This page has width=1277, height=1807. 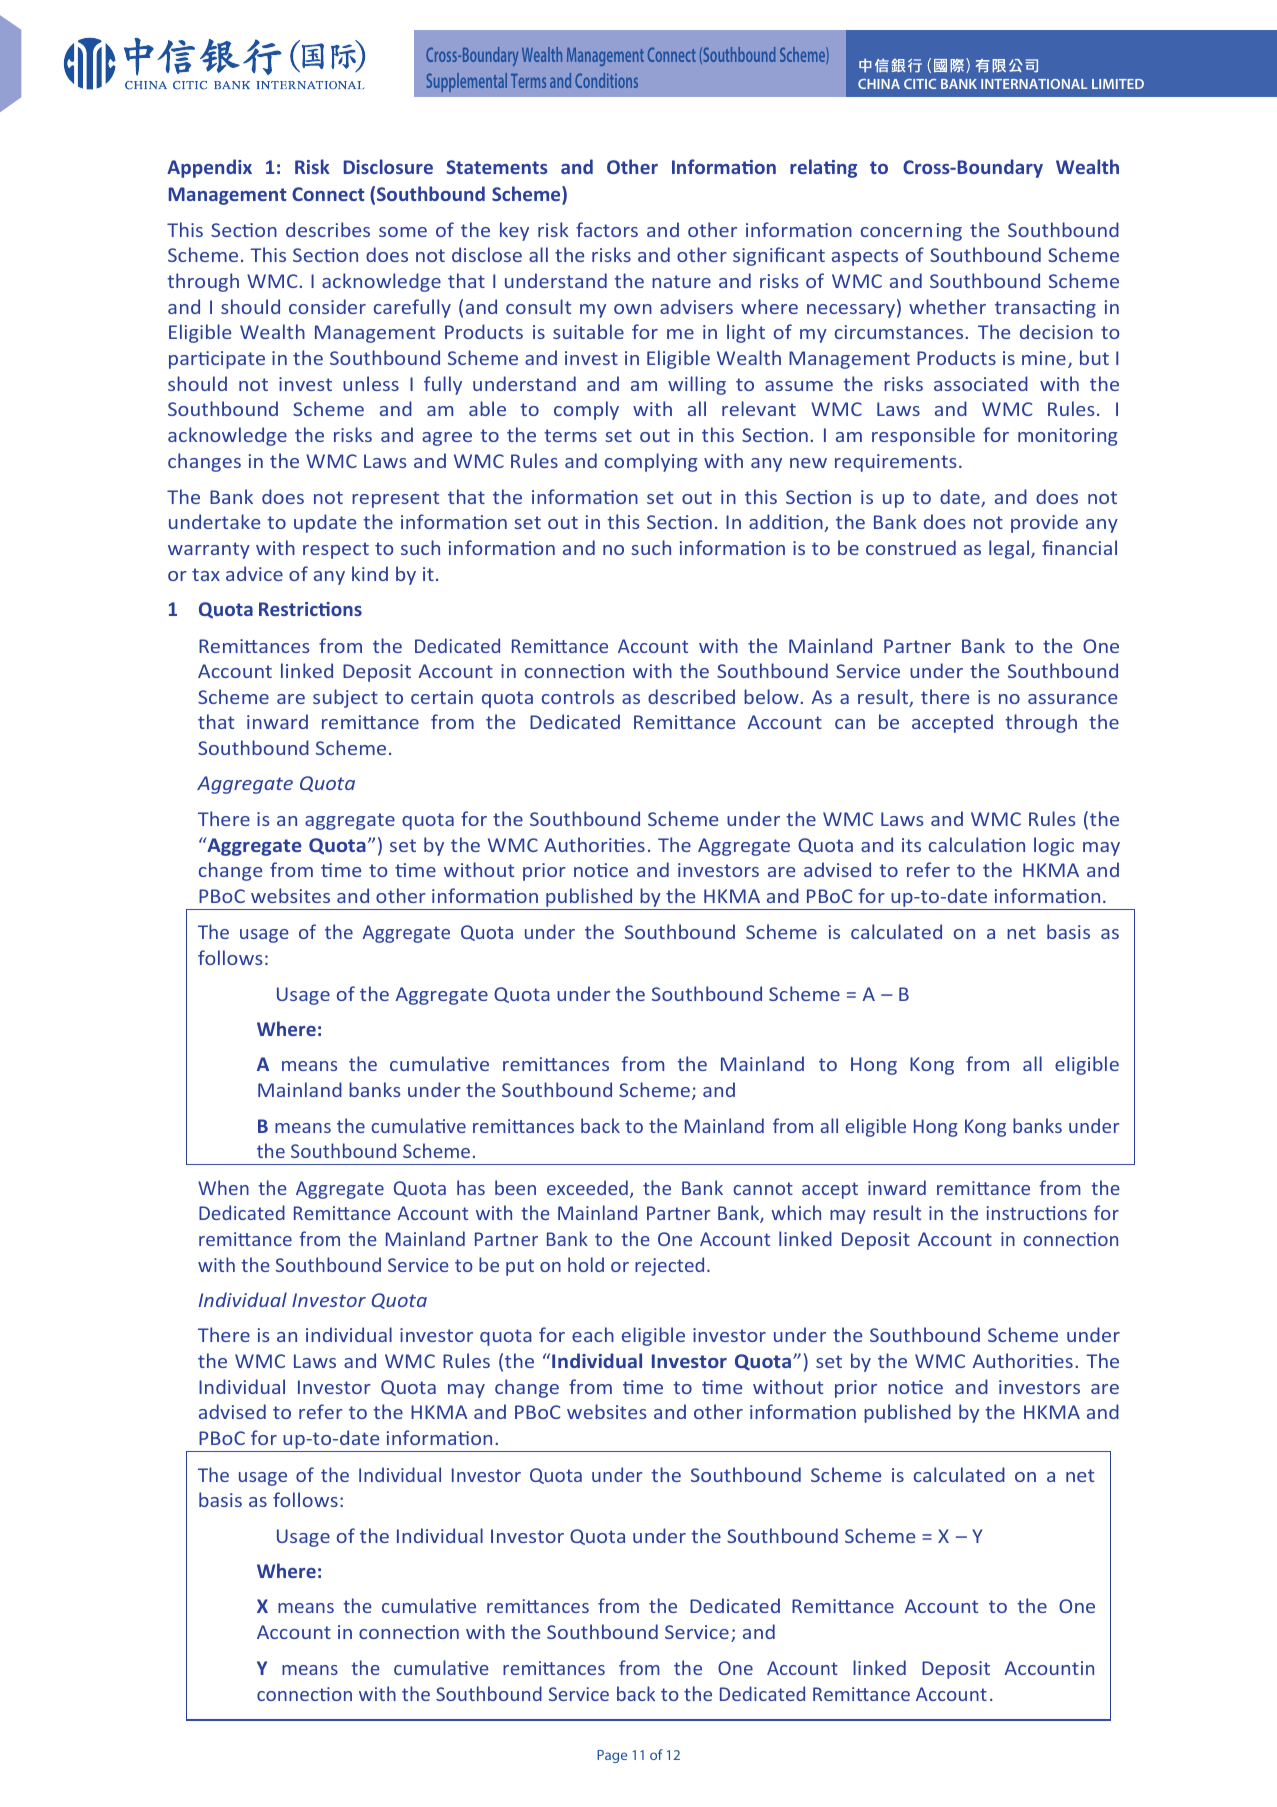 I want to click on Disclosure, so click(x=388, y=166).
